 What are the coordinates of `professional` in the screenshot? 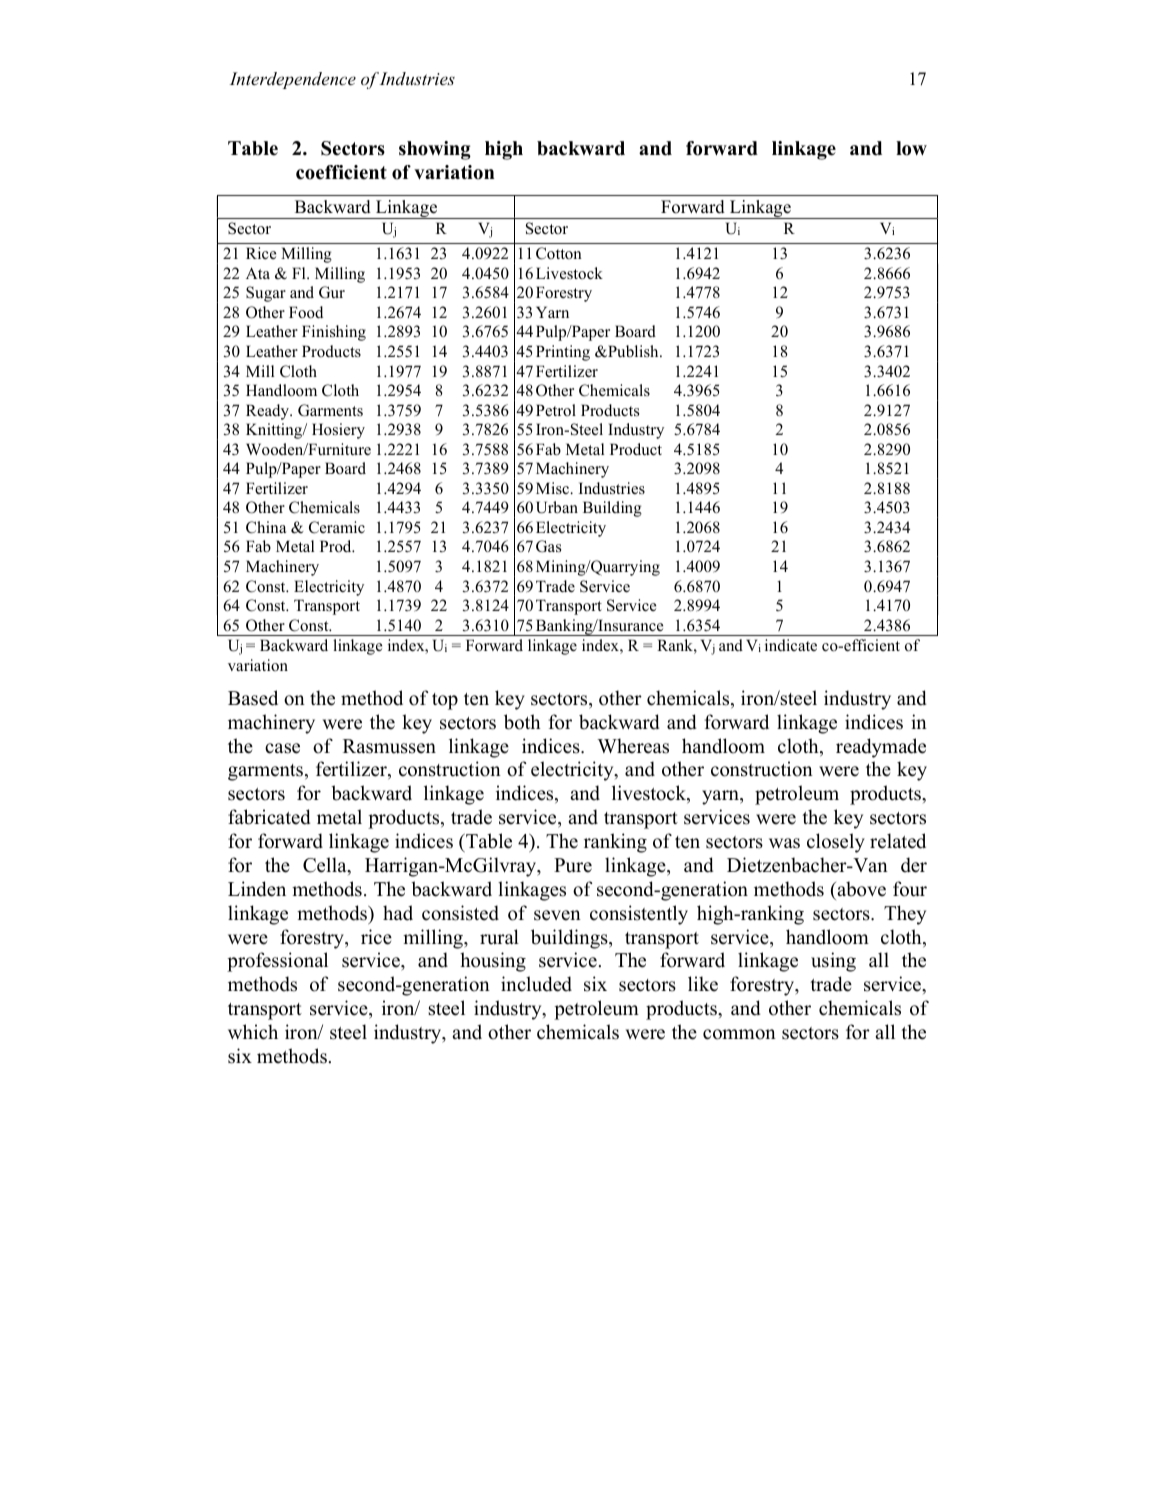 It's located at (277, 962).
